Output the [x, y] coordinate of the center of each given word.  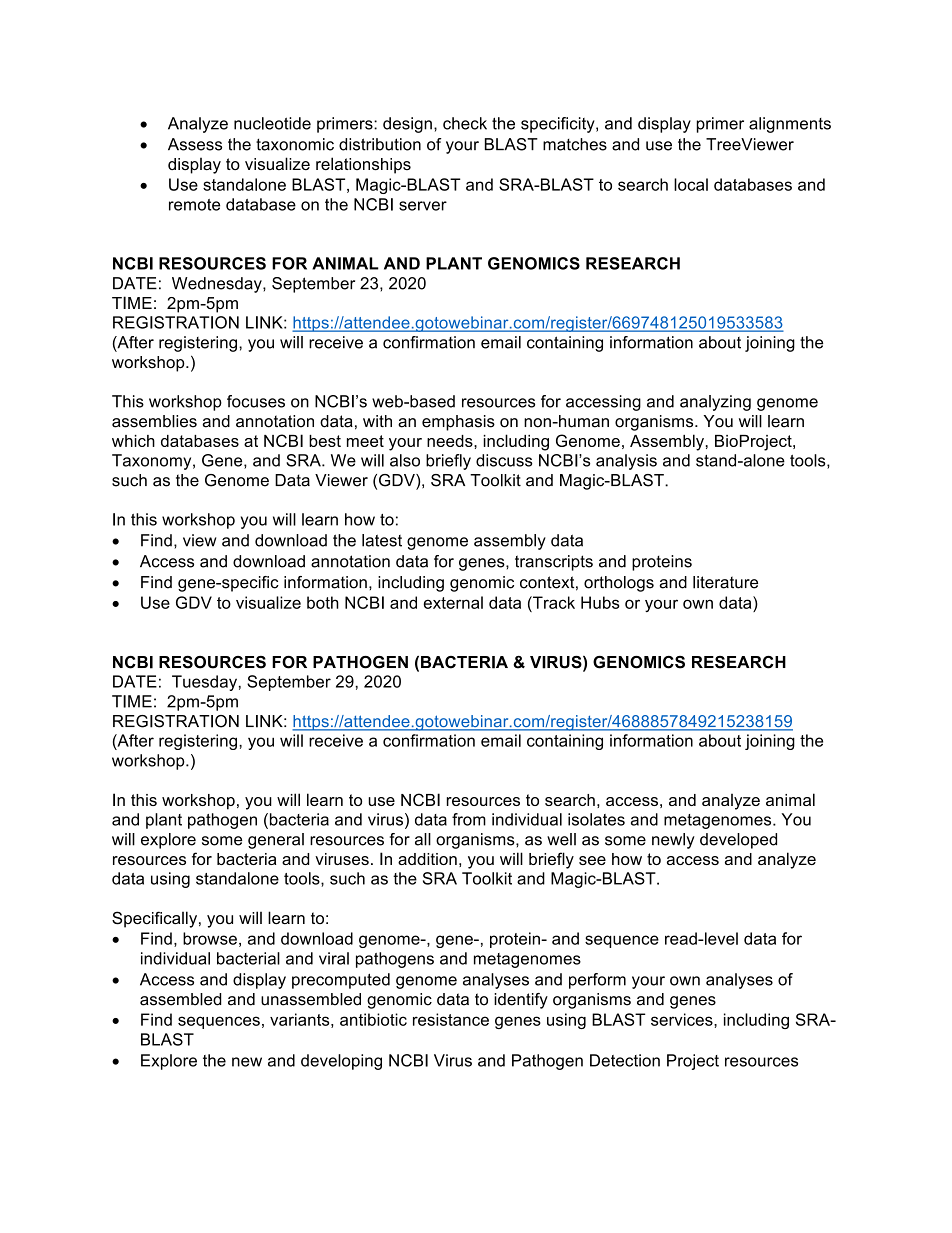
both [323, 602]
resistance [451, 1019]
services [683, 1019]
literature [725, 582]
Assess [195, 144]
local [691, 184]
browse [210, 938]
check [465, 123]
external [453, 602]
